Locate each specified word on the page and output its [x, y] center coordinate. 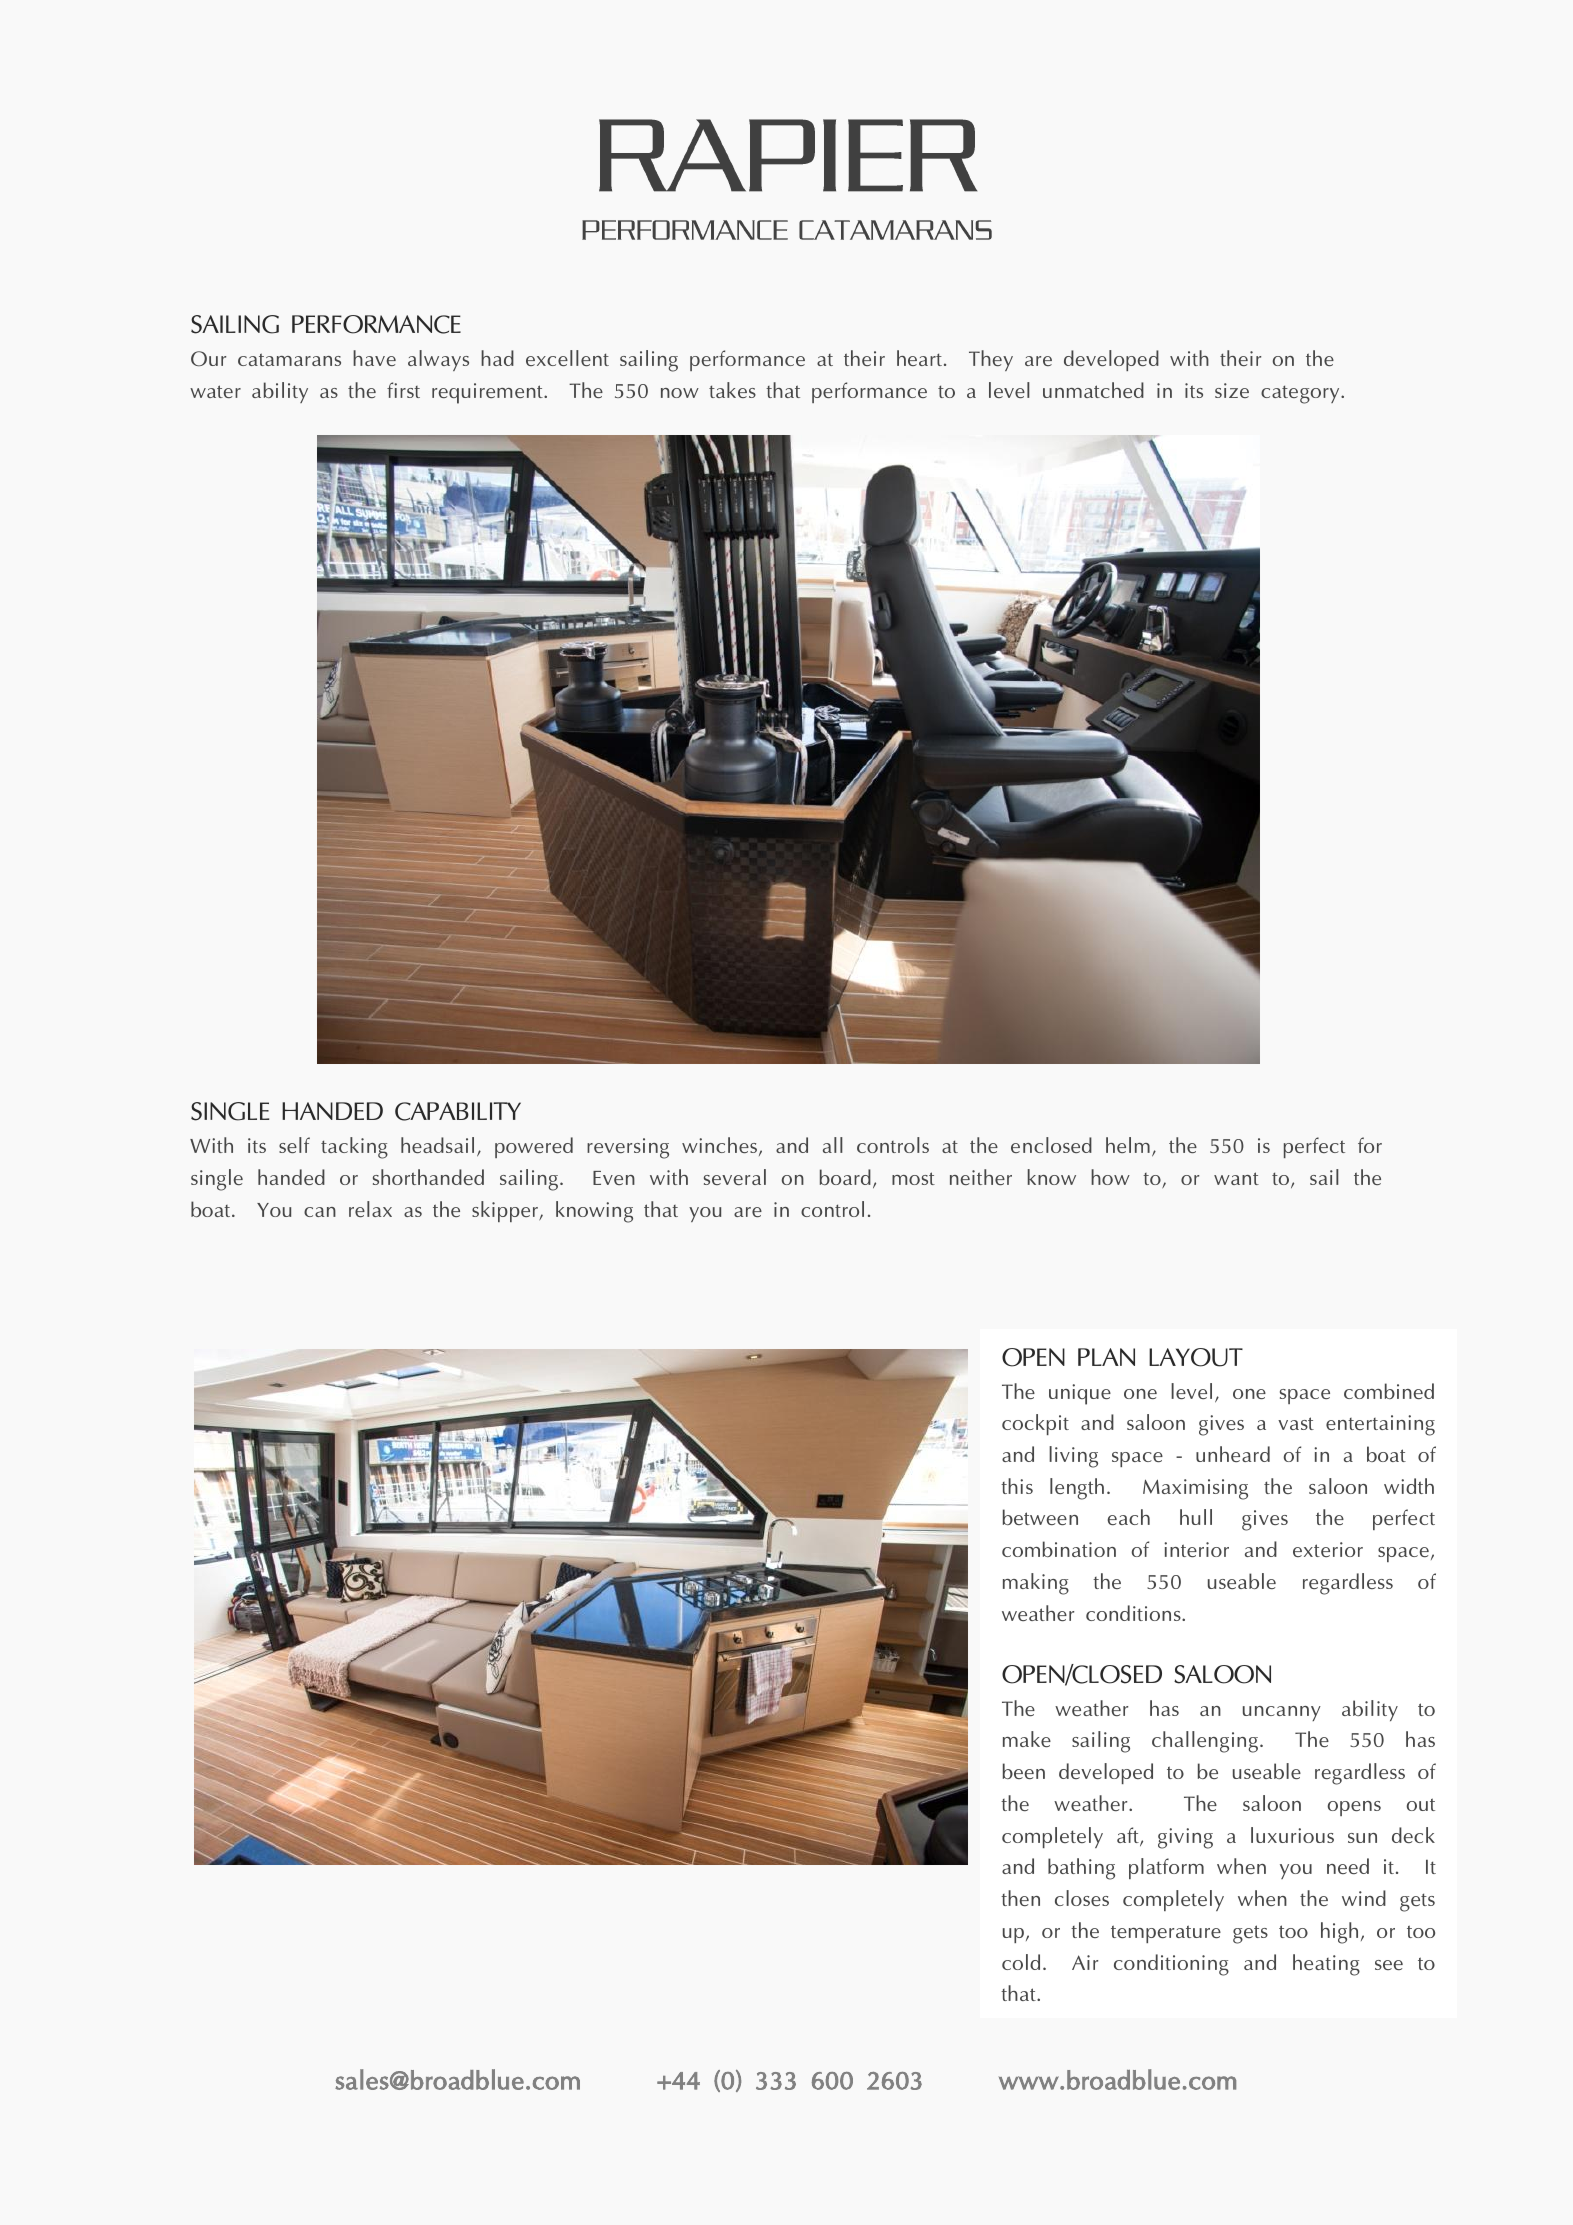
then [1020, 1898]
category [1301, 394]
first [403, 390]
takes [732, 390]
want [1236, 1178]
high [1339, 1933]
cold [1021, 1962]
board [845, 1177]
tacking [354, 1148]
